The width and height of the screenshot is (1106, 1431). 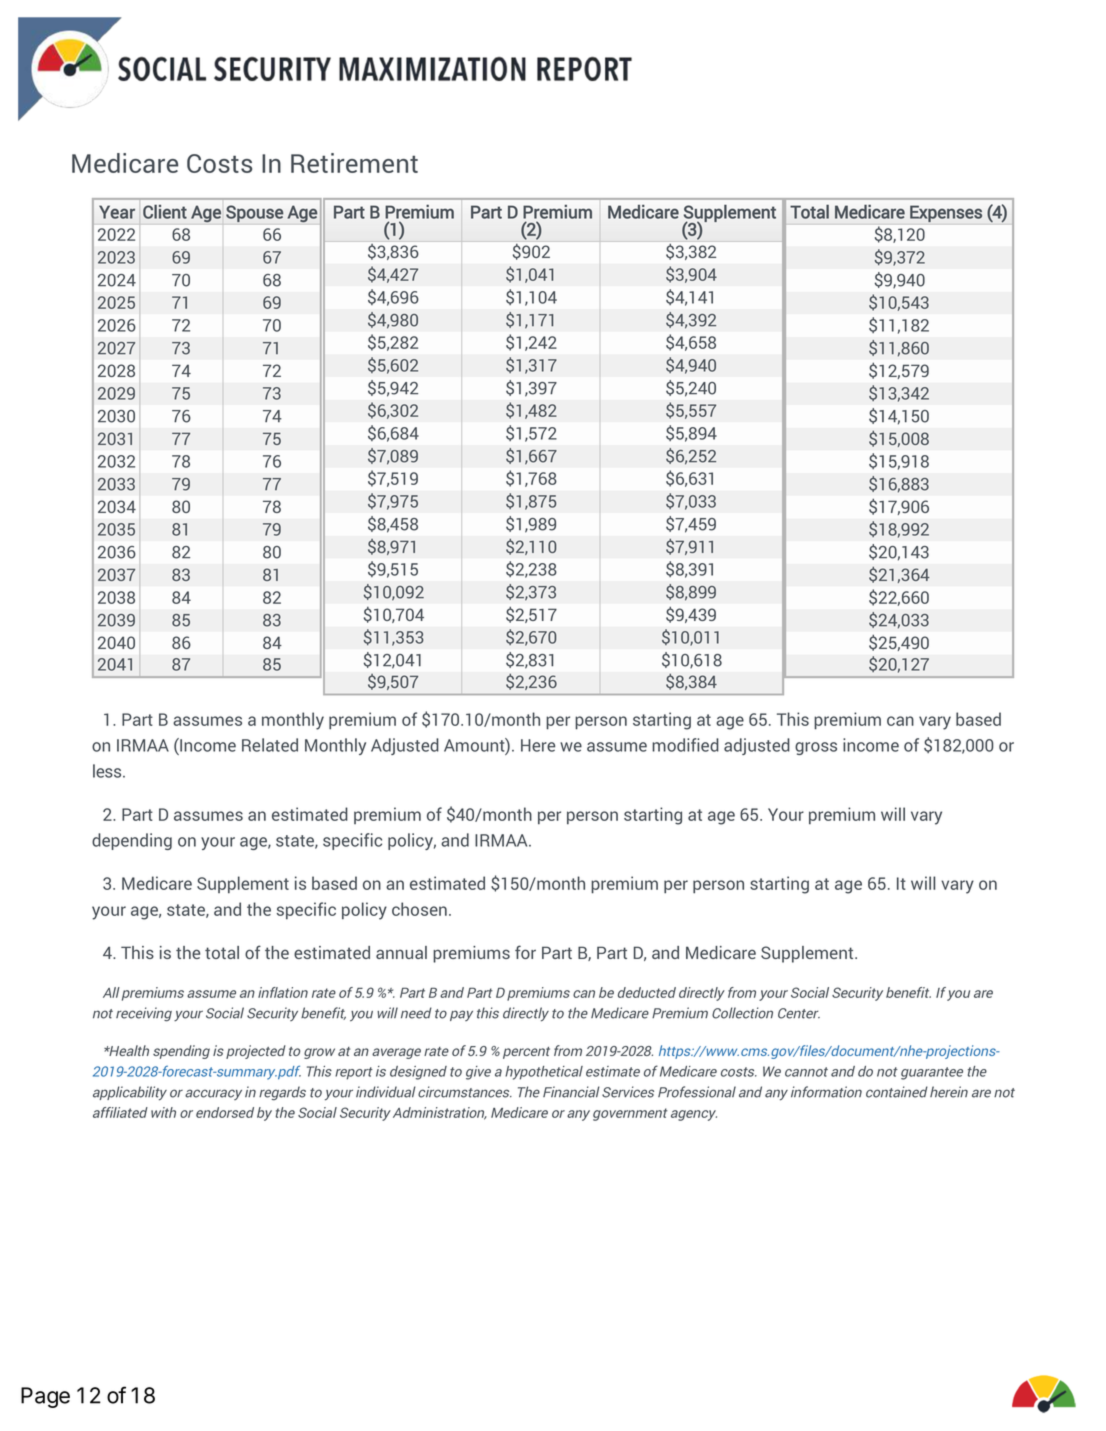 I want to click on Page, so click(x=45, y=1397).
